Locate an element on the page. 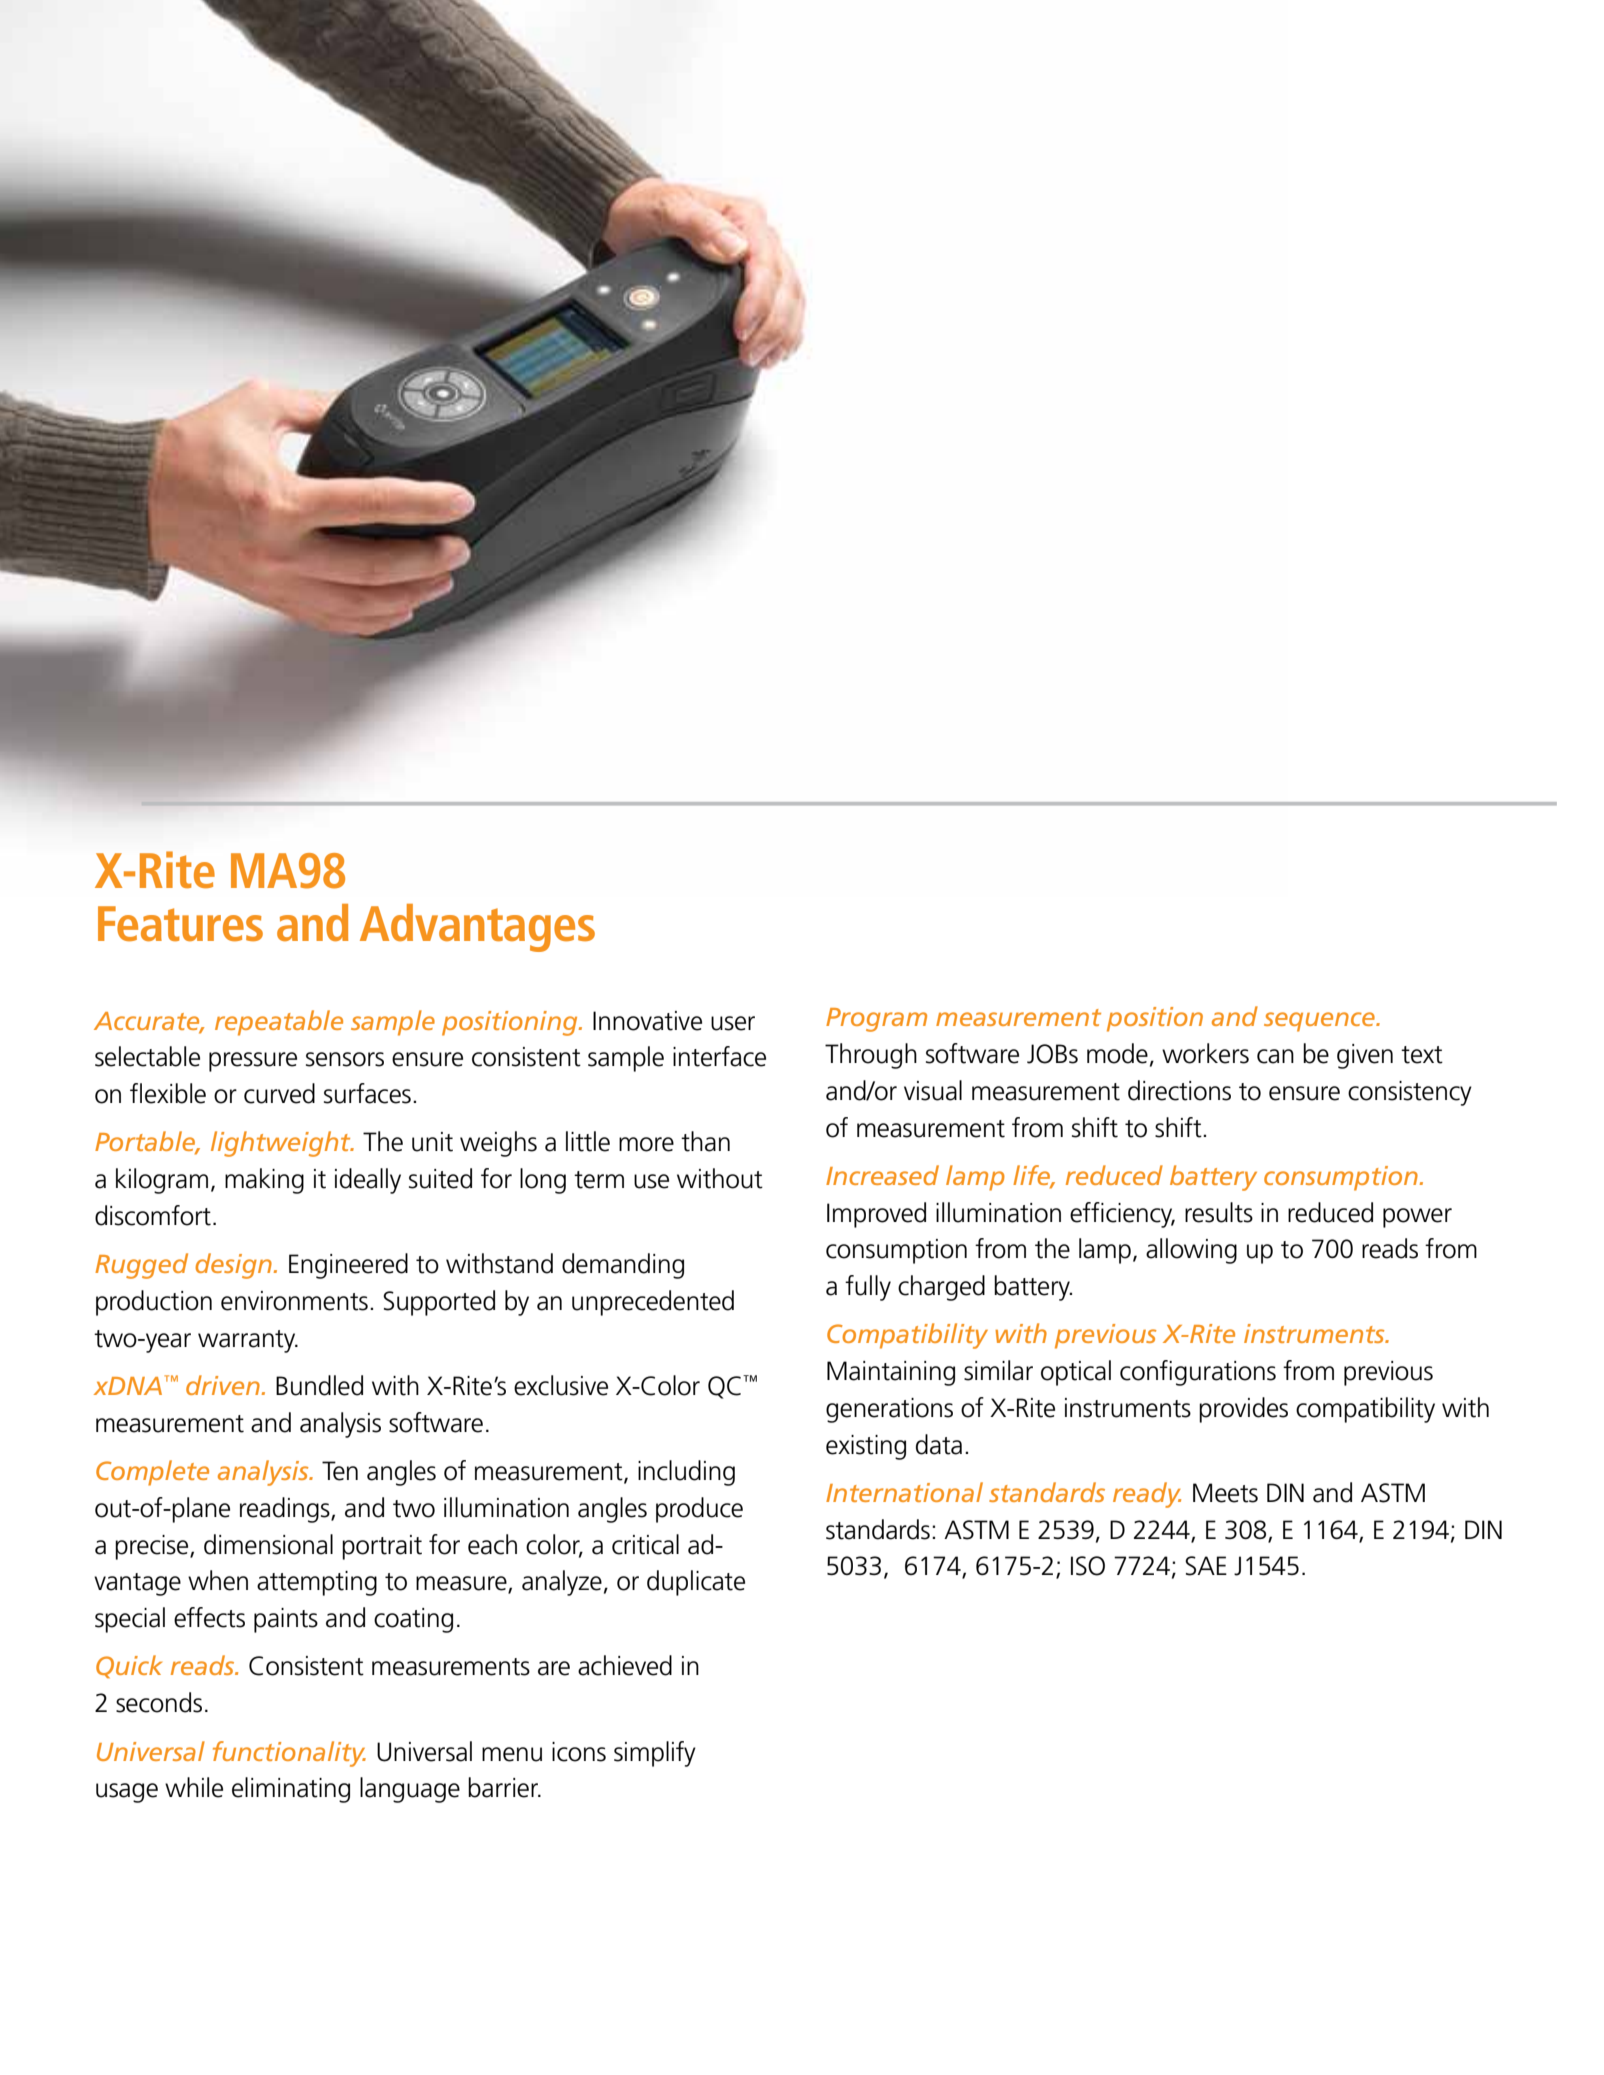  produce is located at coordinates (699, 1510).
